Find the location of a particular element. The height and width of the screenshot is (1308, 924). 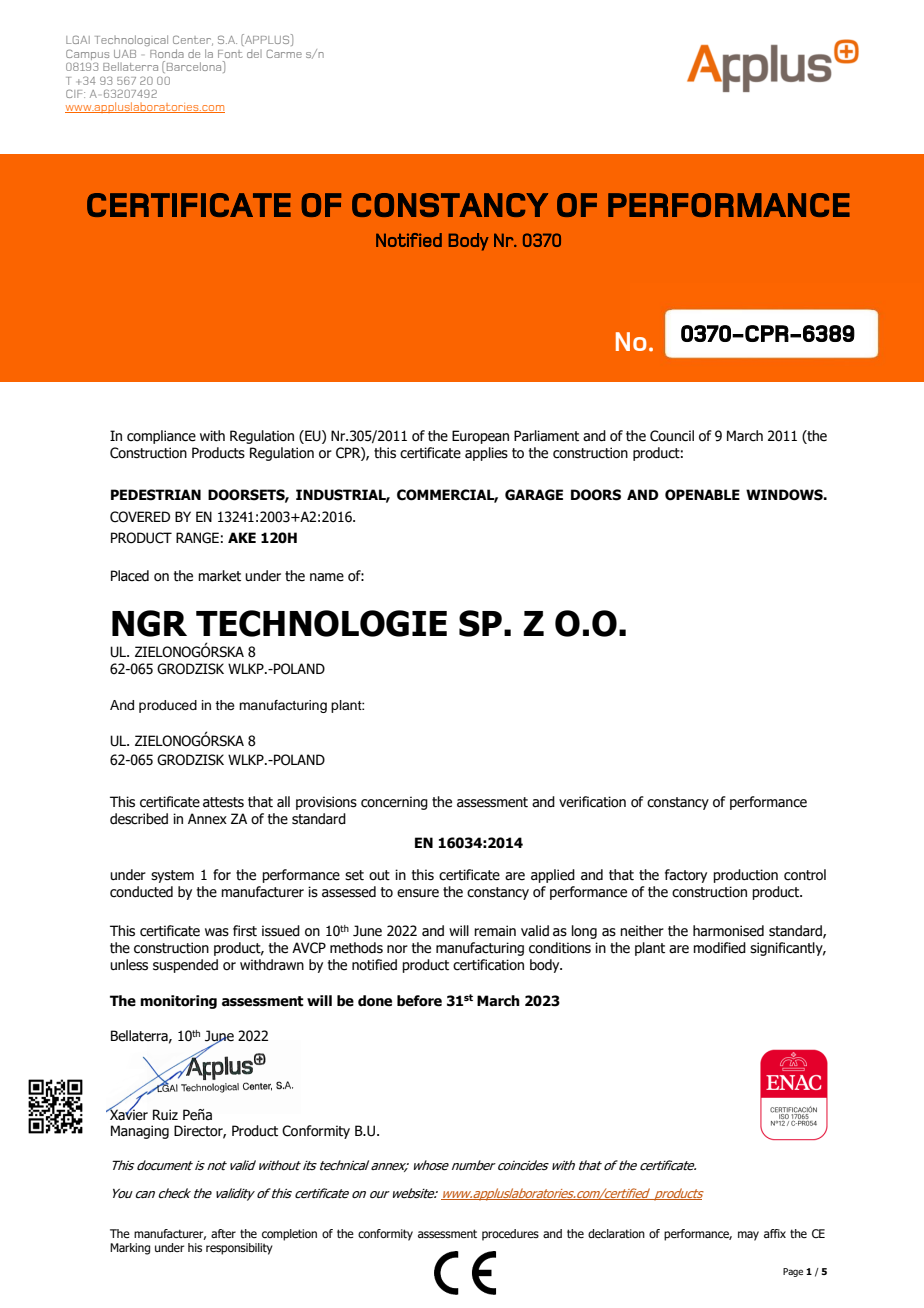

name is located at coordinates (327, 577).
